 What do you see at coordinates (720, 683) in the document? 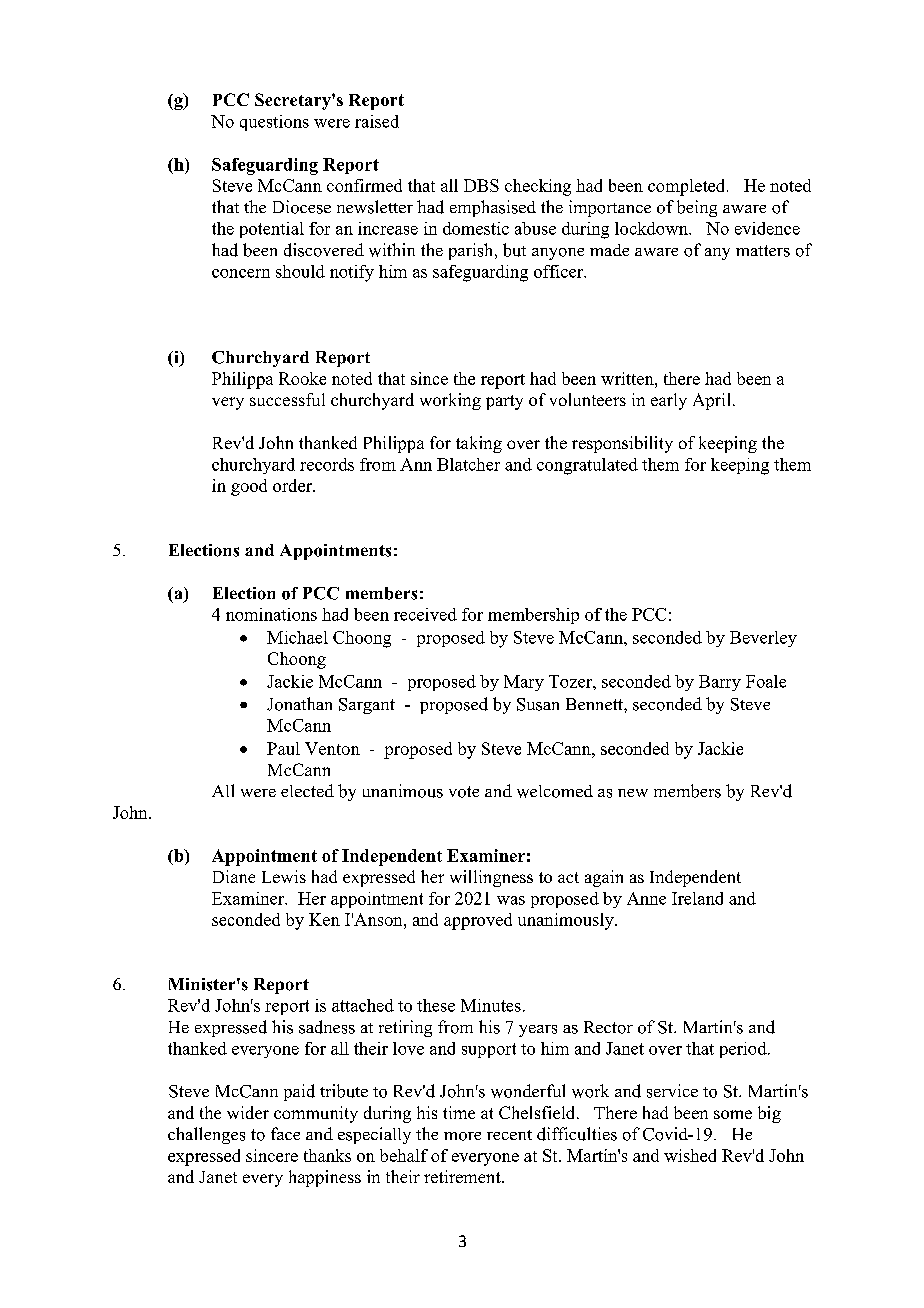
I see `Barry` at bounding box center [720, 683].
